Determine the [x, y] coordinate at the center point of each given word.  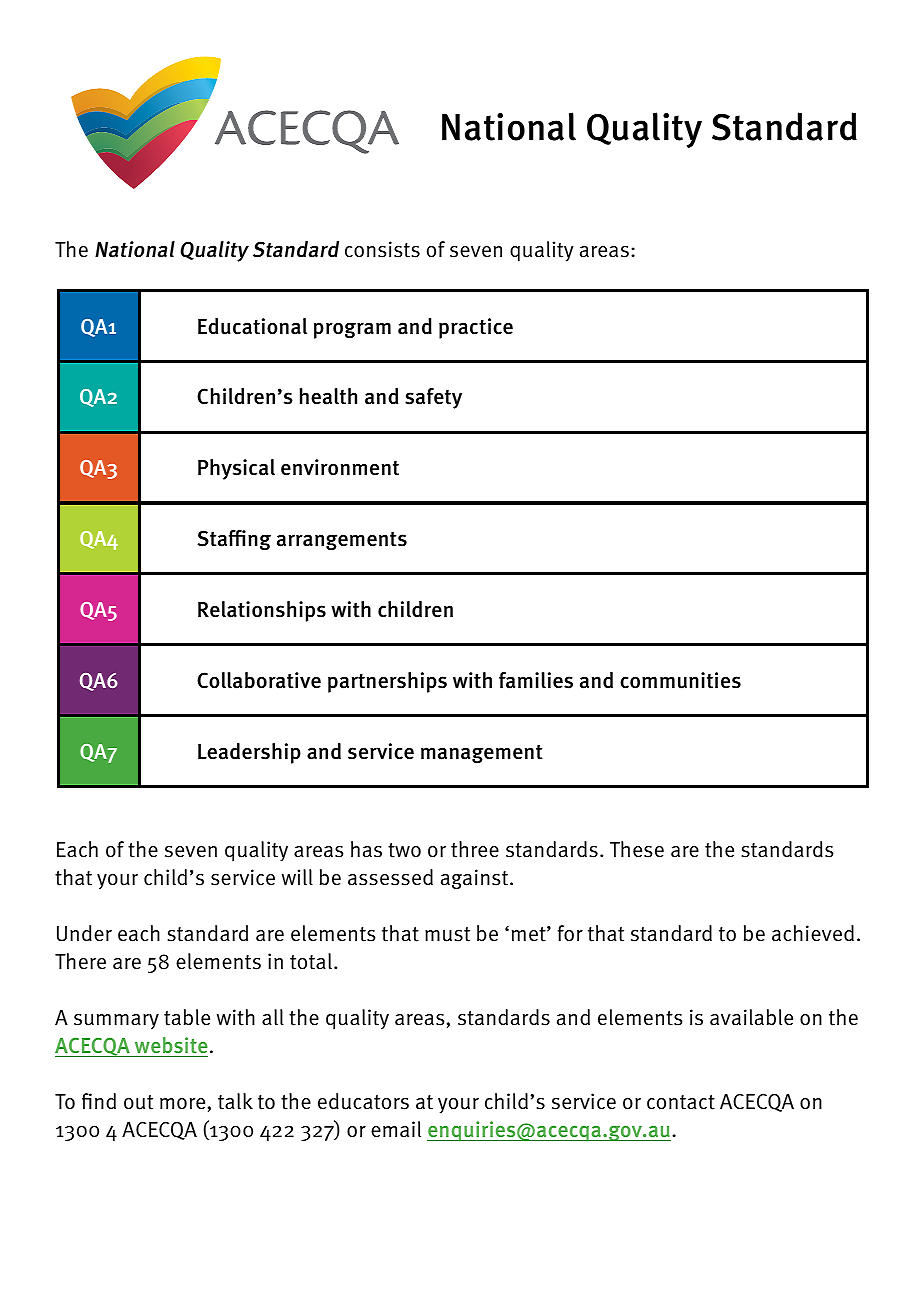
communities [680, 680]
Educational [252, 326]
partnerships [387, 682]
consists [382, 249]
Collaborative [259, 680]
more [182, 1103]
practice [476, 328]
